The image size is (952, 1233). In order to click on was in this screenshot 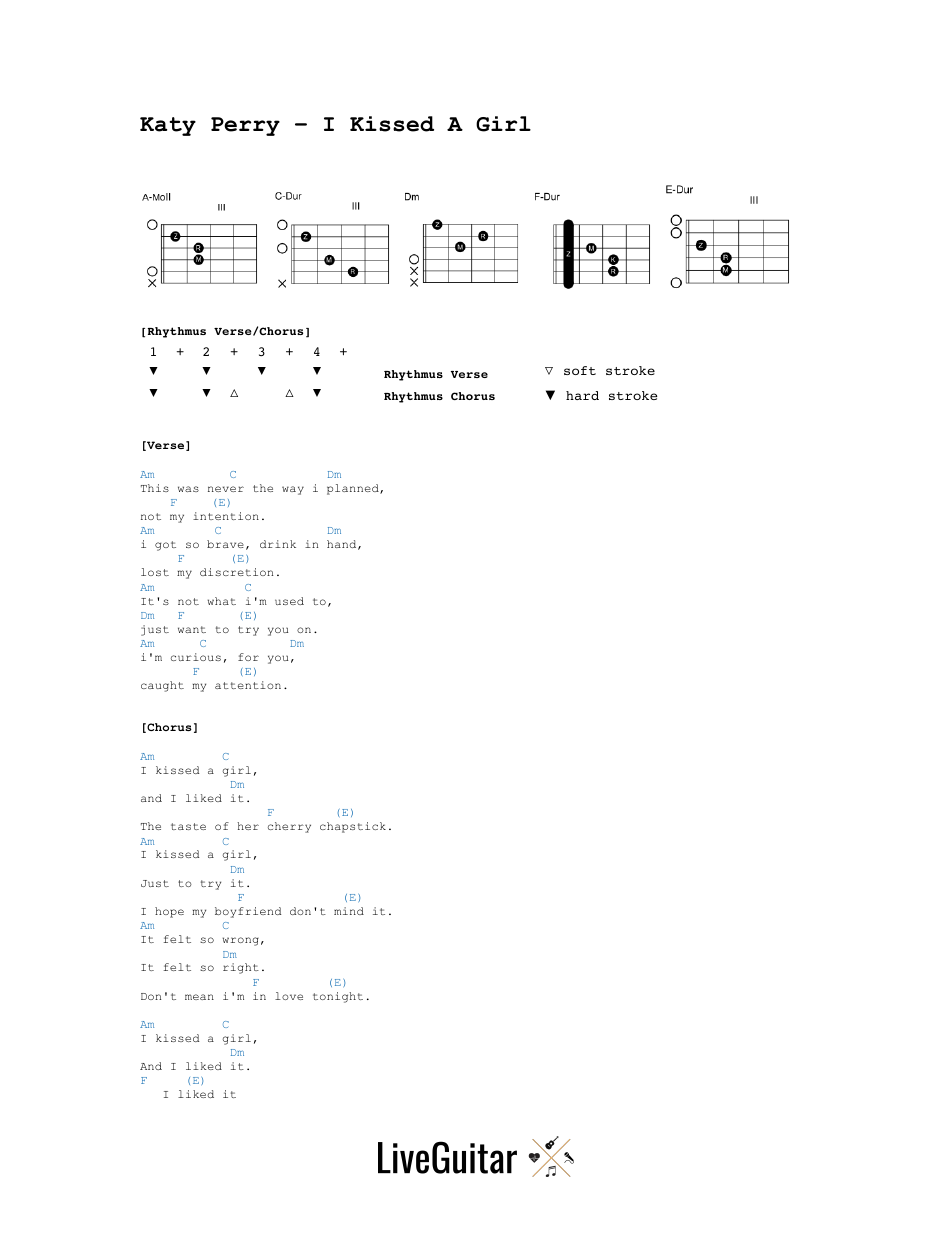, I will do `click(188, 489)`.
